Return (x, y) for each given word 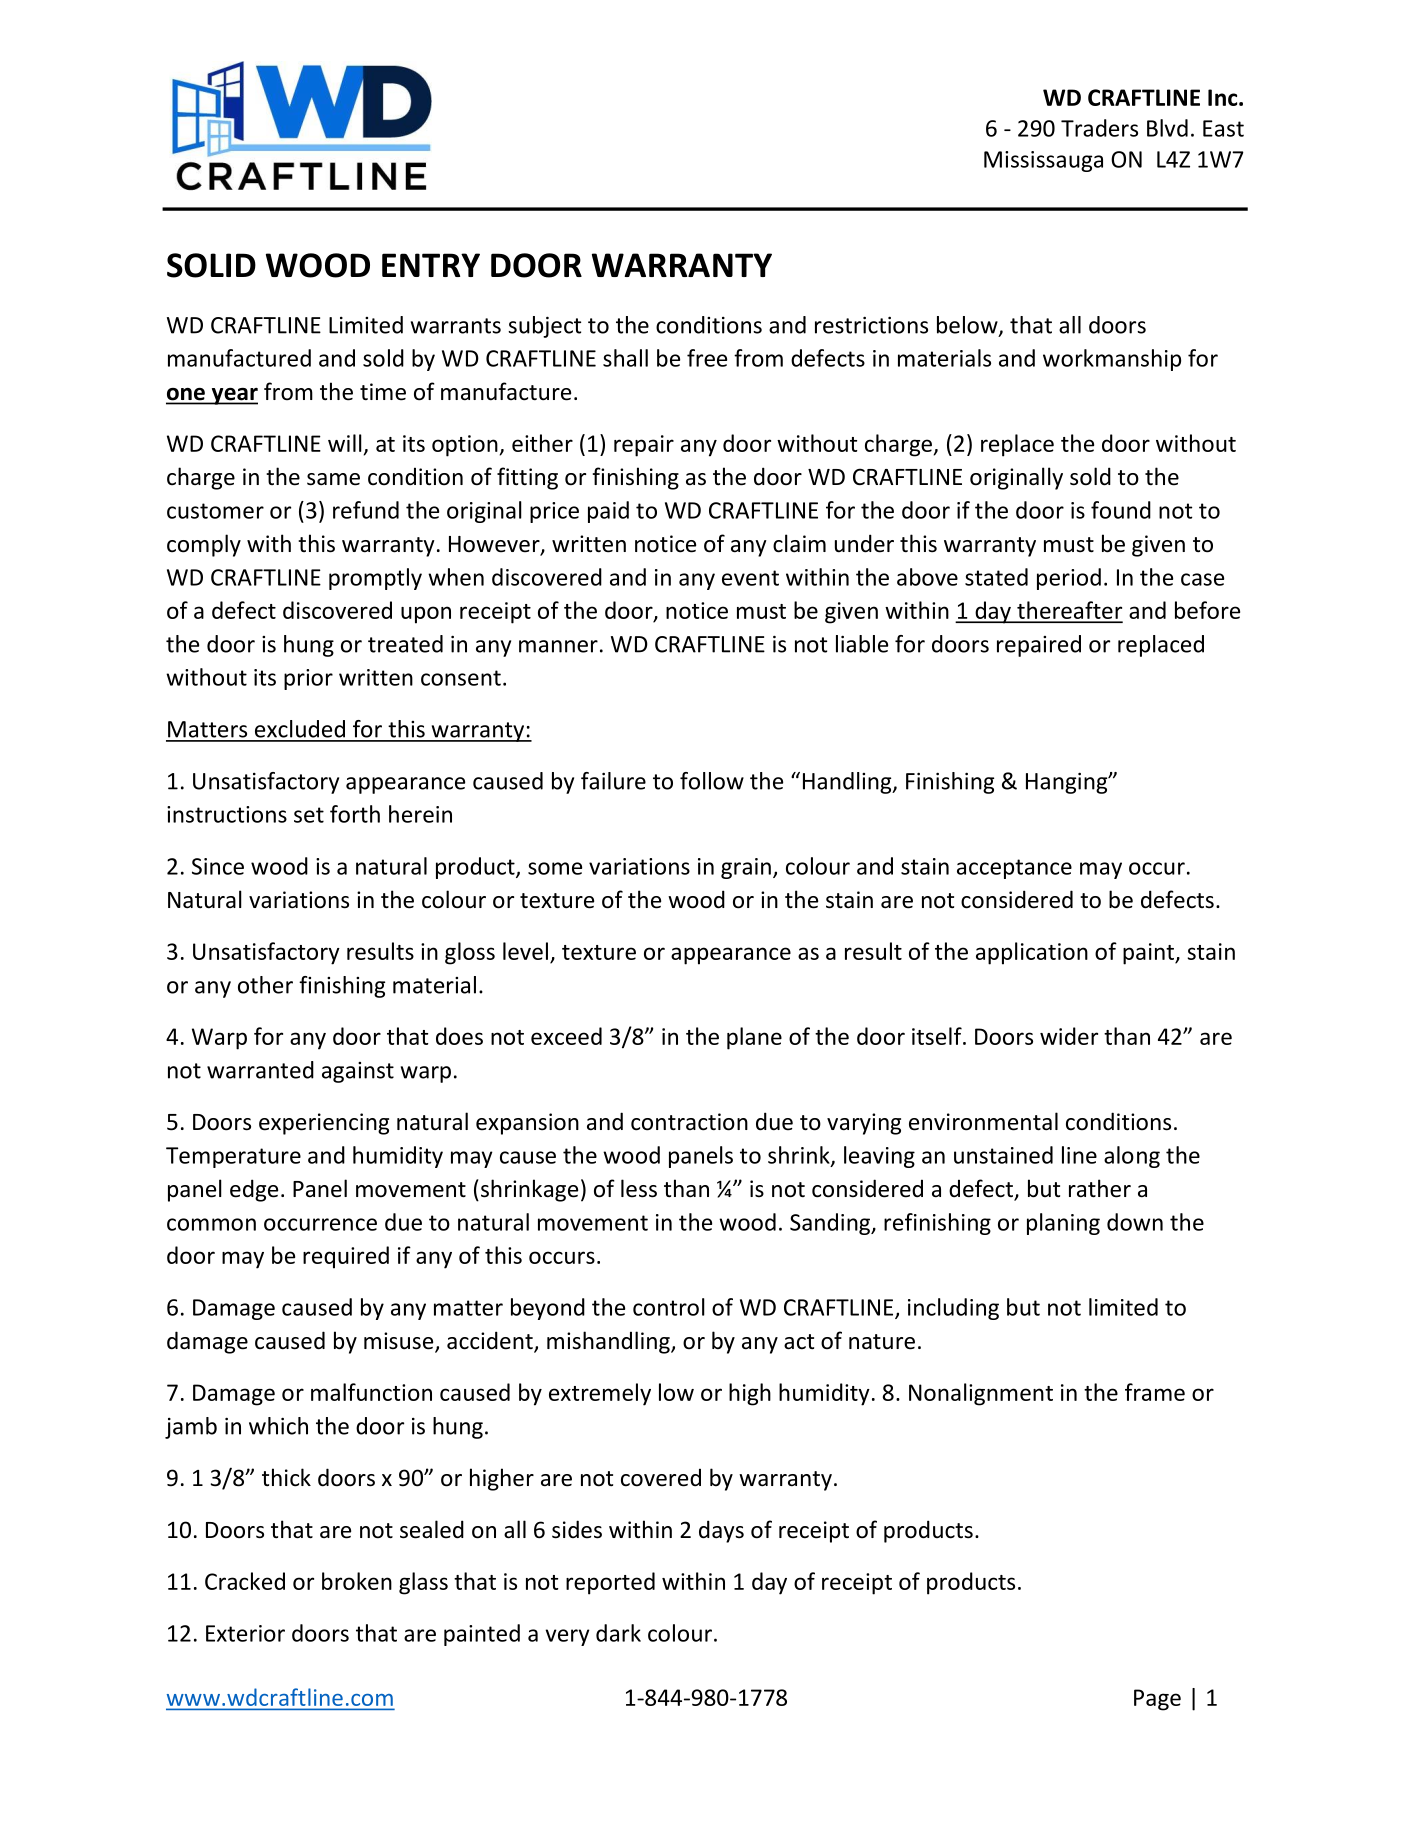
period (1069, 579)
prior (308, 679)
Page (1157, 1700)
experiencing (324, 1124)
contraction (689, 1122)
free (707, 358)
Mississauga (1043, 161)
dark (618, 1633)
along (1132, 1157)
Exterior (245, 1633)
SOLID (211, 265)
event (750, 578)
